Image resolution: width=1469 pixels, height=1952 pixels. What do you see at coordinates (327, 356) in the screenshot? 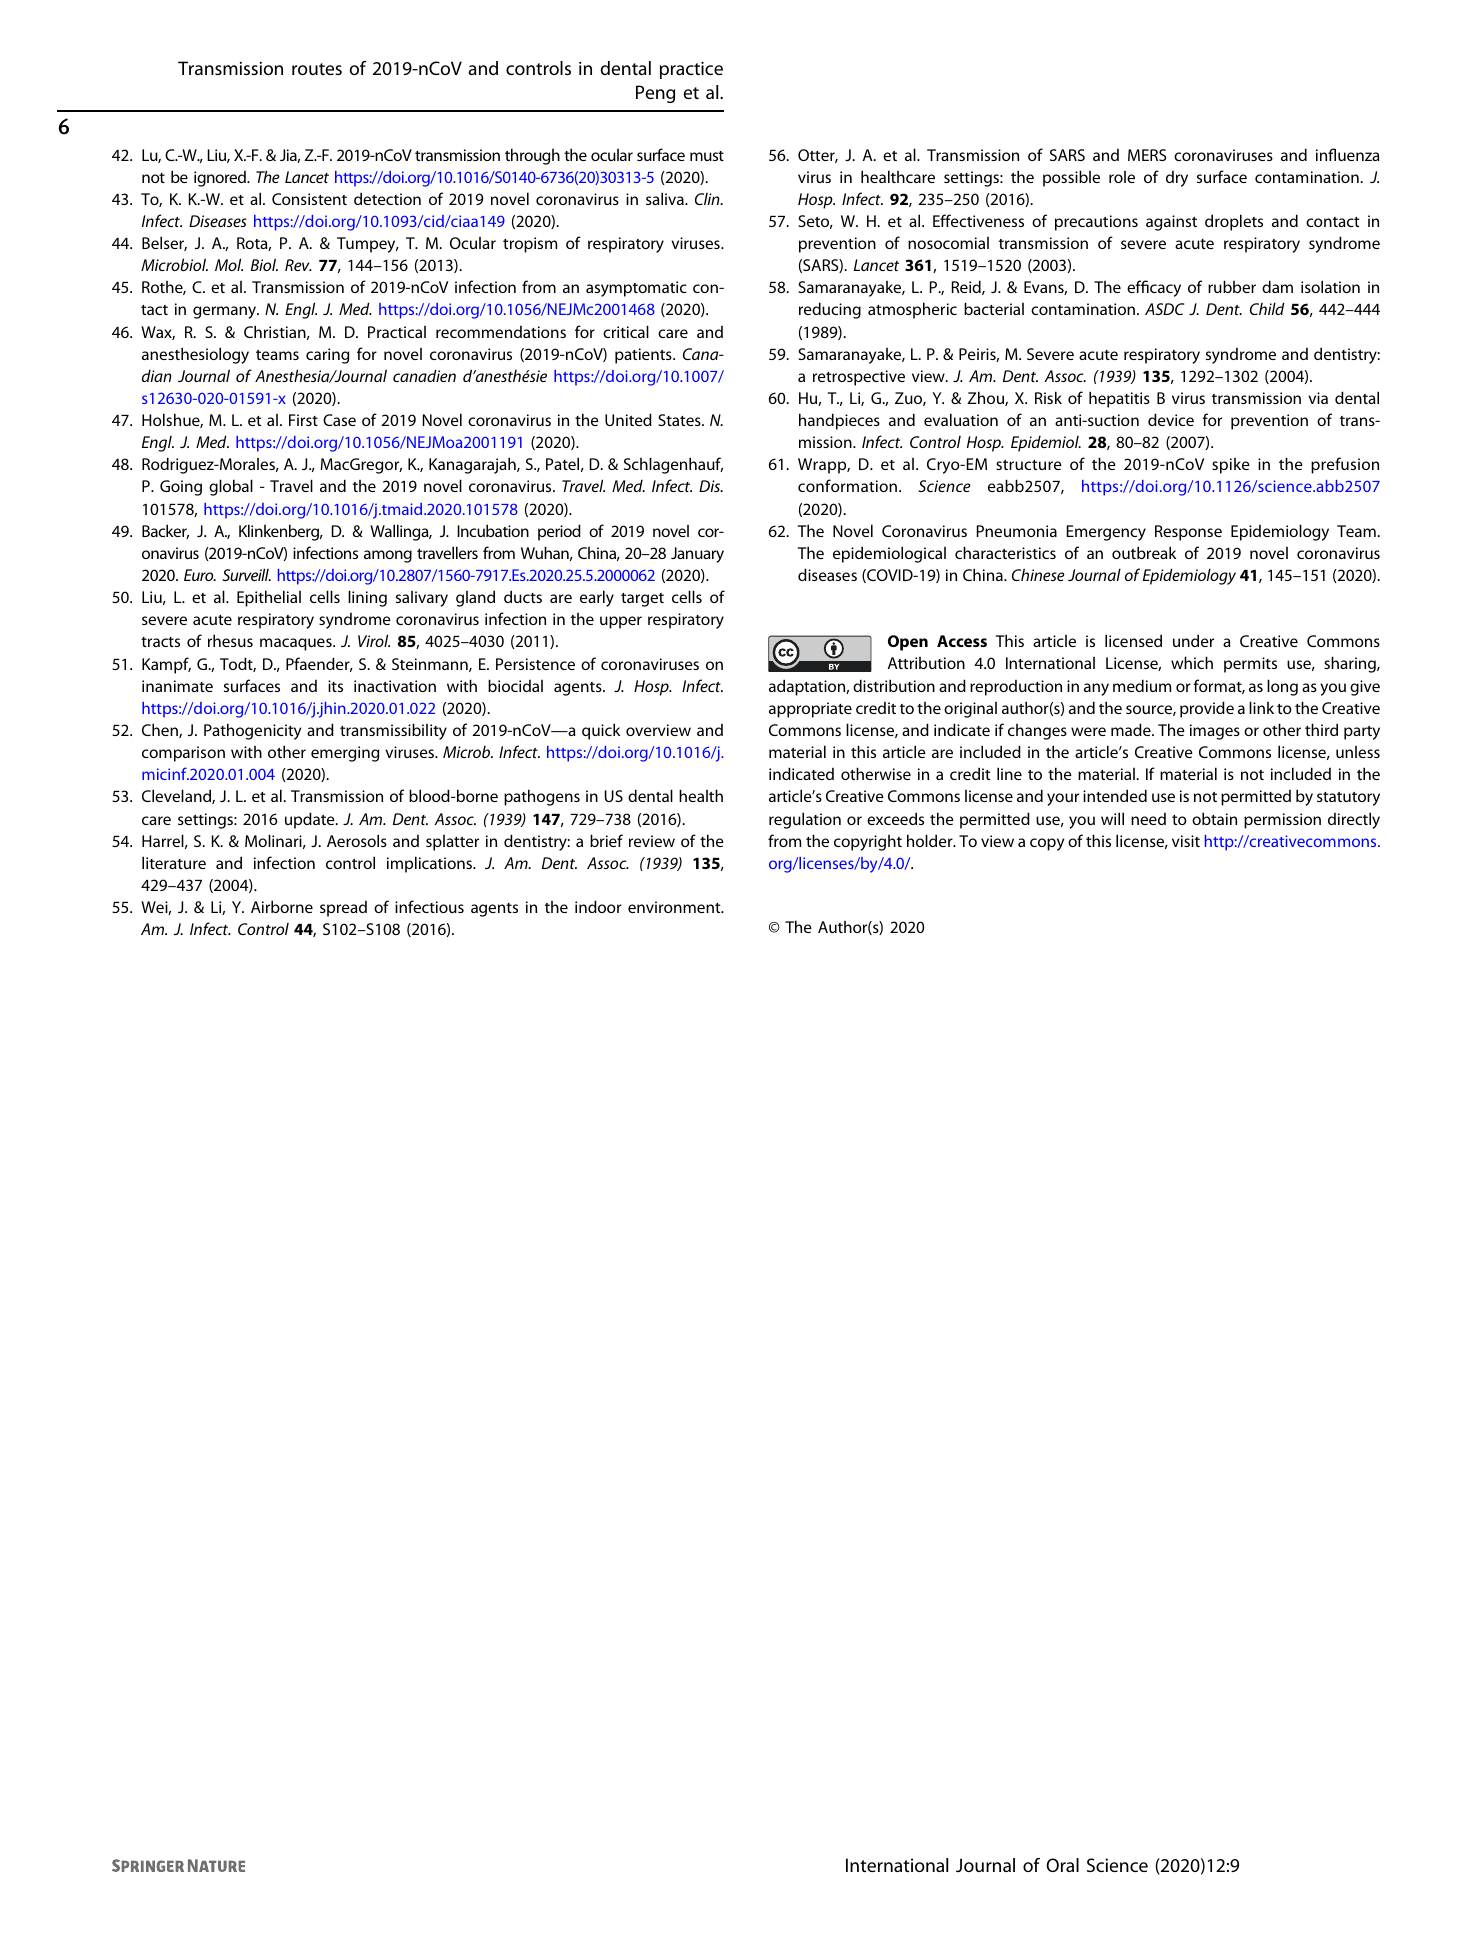
I see `caring` at bounding box center [327, 356].
